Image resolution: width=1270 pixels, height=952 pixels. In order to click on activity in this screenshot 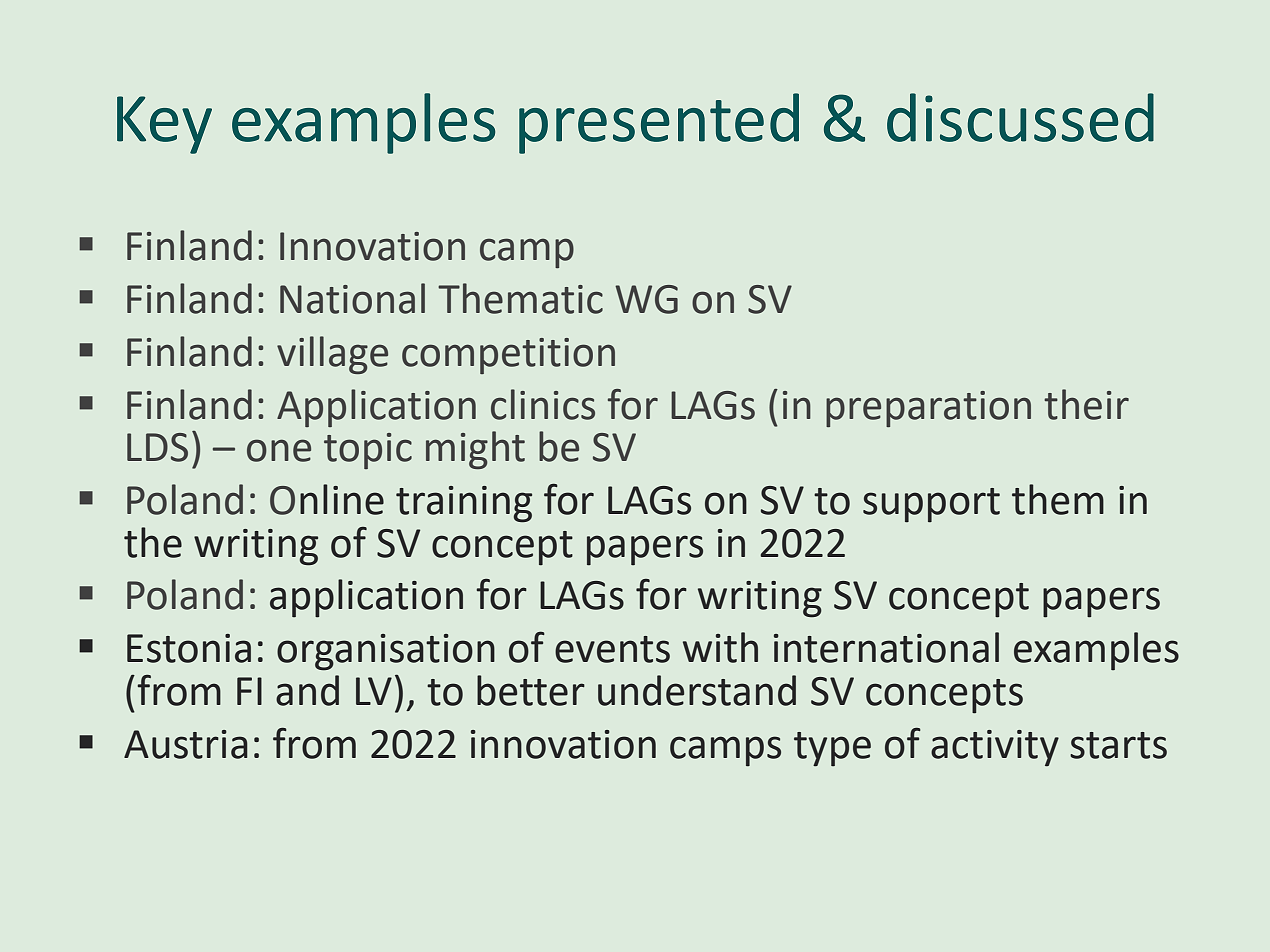, I will do `click(995, 748)`.
